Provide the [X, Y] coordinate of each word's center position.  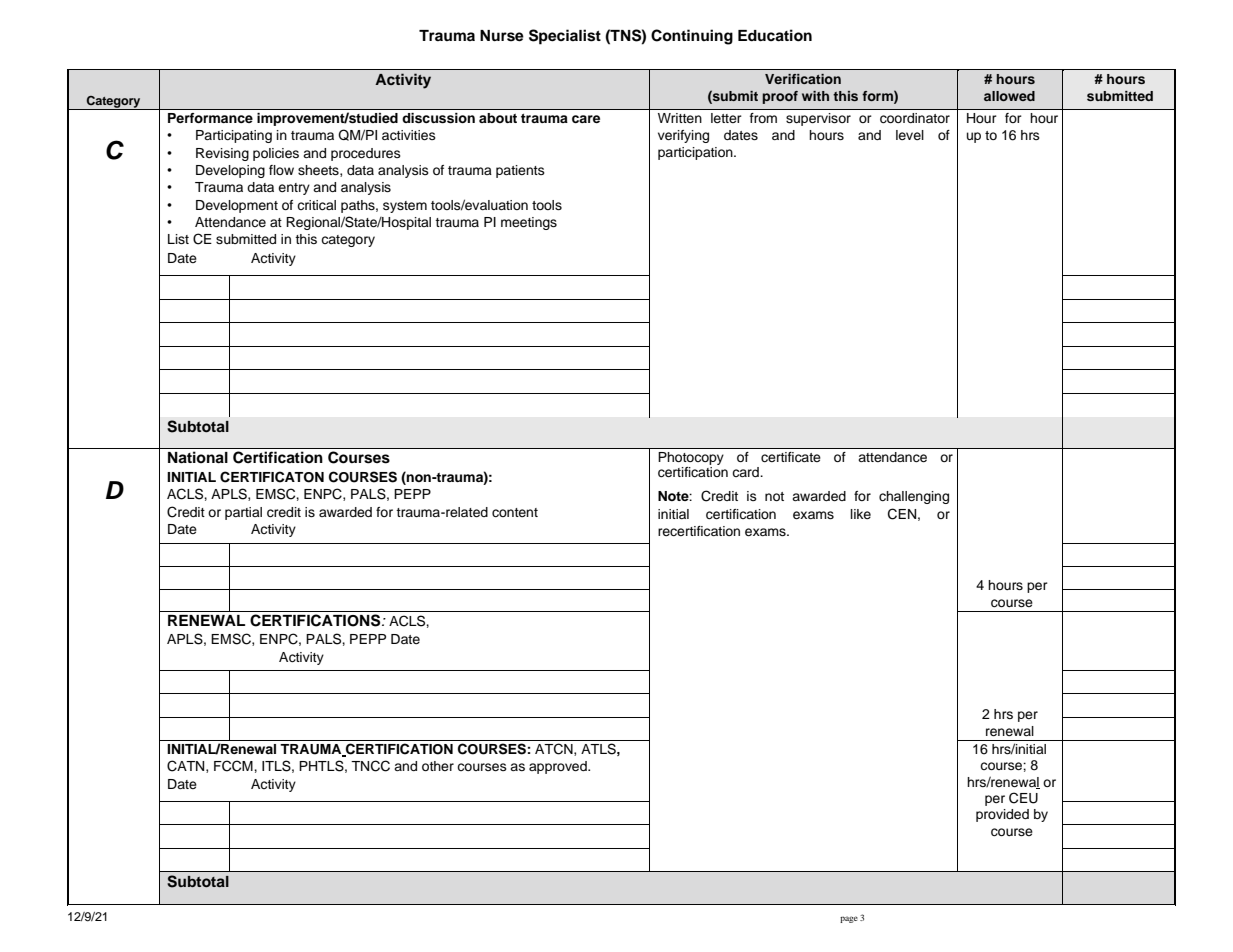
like [861, 514]
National [198, 457]
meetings [529, 223]
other [438, 766]
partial [243, 513]
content [515, 512]
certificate [790, 457]
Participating [234, 136]
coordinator [915, 118]
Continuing [692, 37]
